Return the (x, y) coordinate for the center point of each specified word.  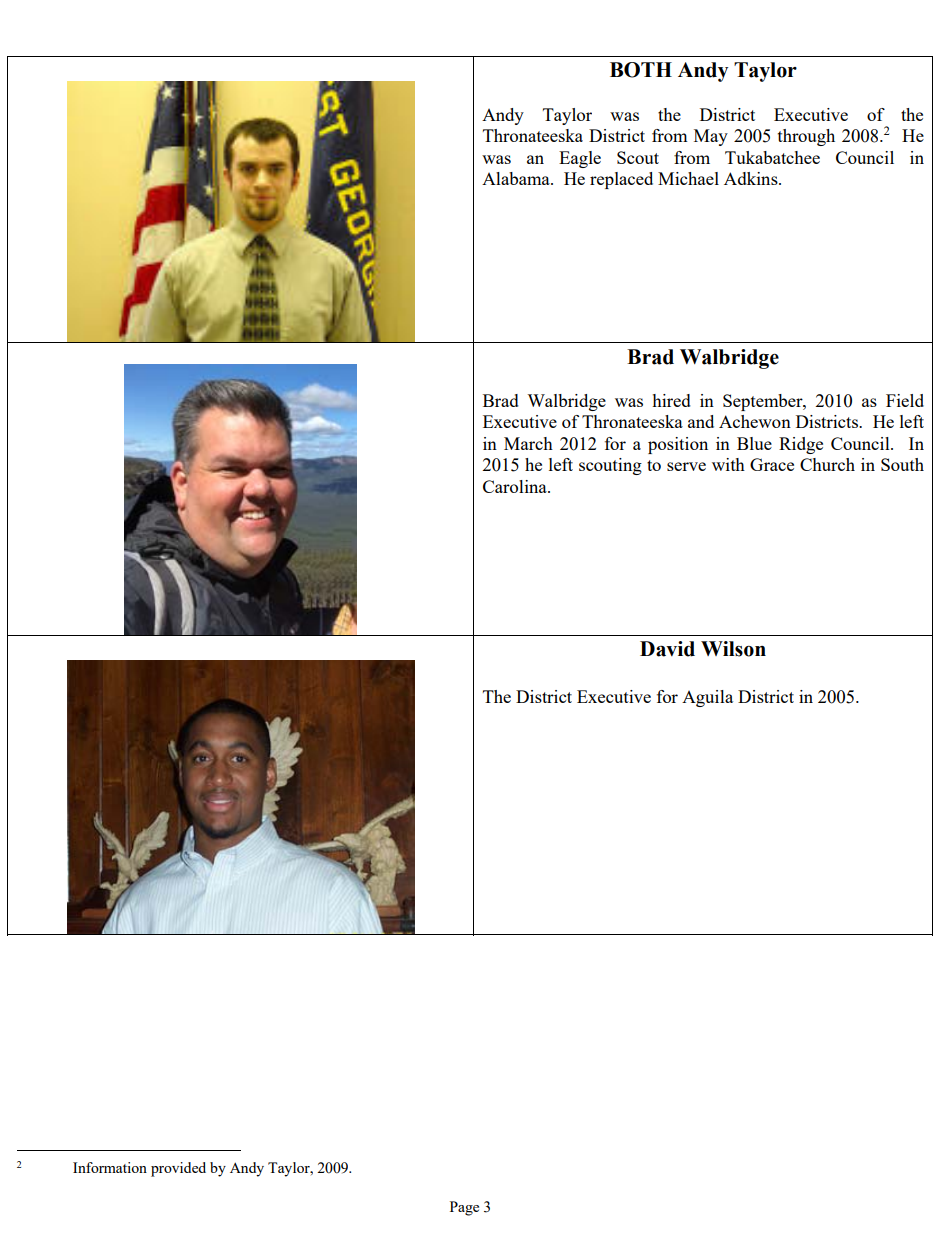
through (806, 137)
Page (464, 1208)
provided (178, 1169)
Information (110, 1167)
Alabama (517, 178)
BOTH (641, 70)
